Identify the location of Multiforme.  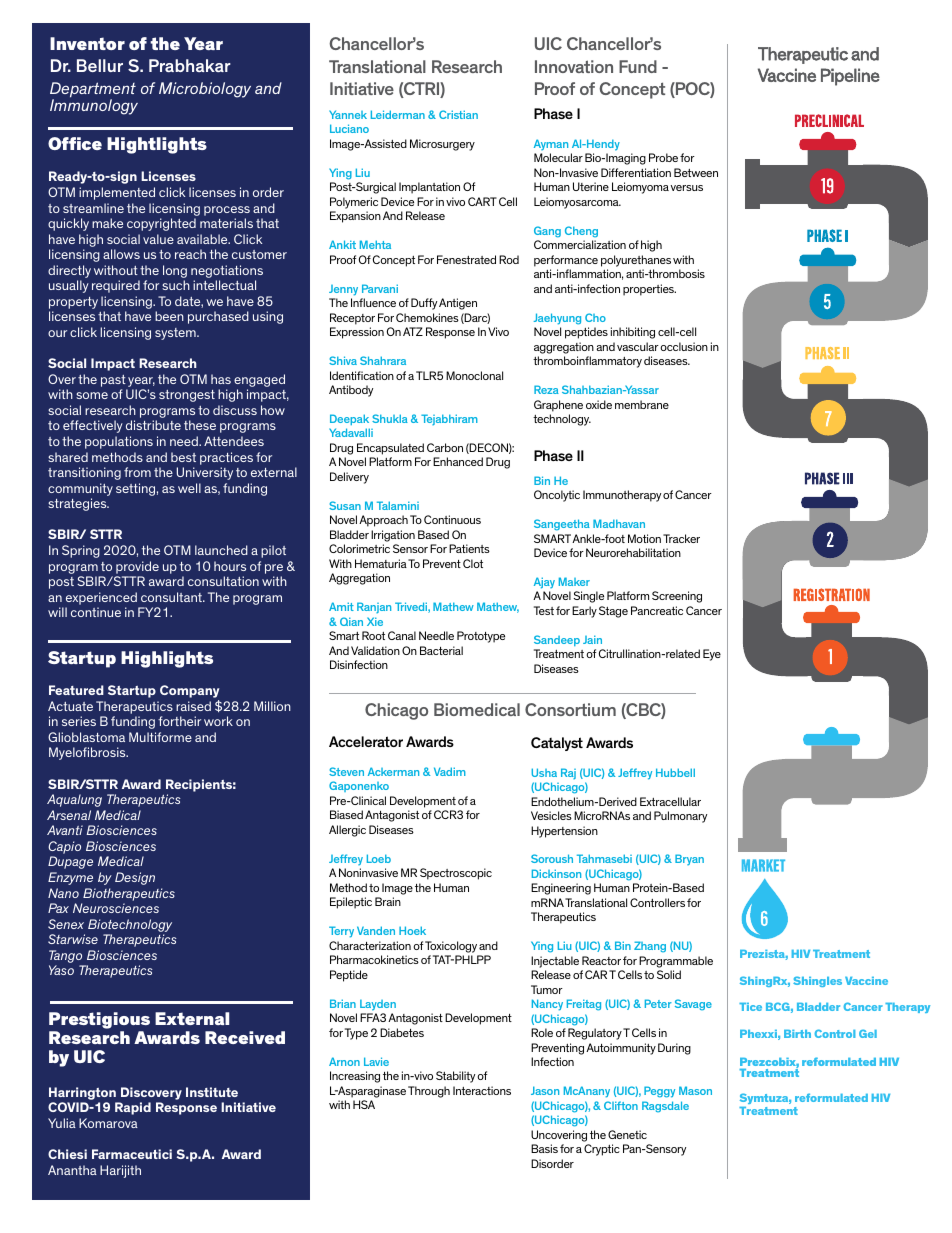
(160, 737).
